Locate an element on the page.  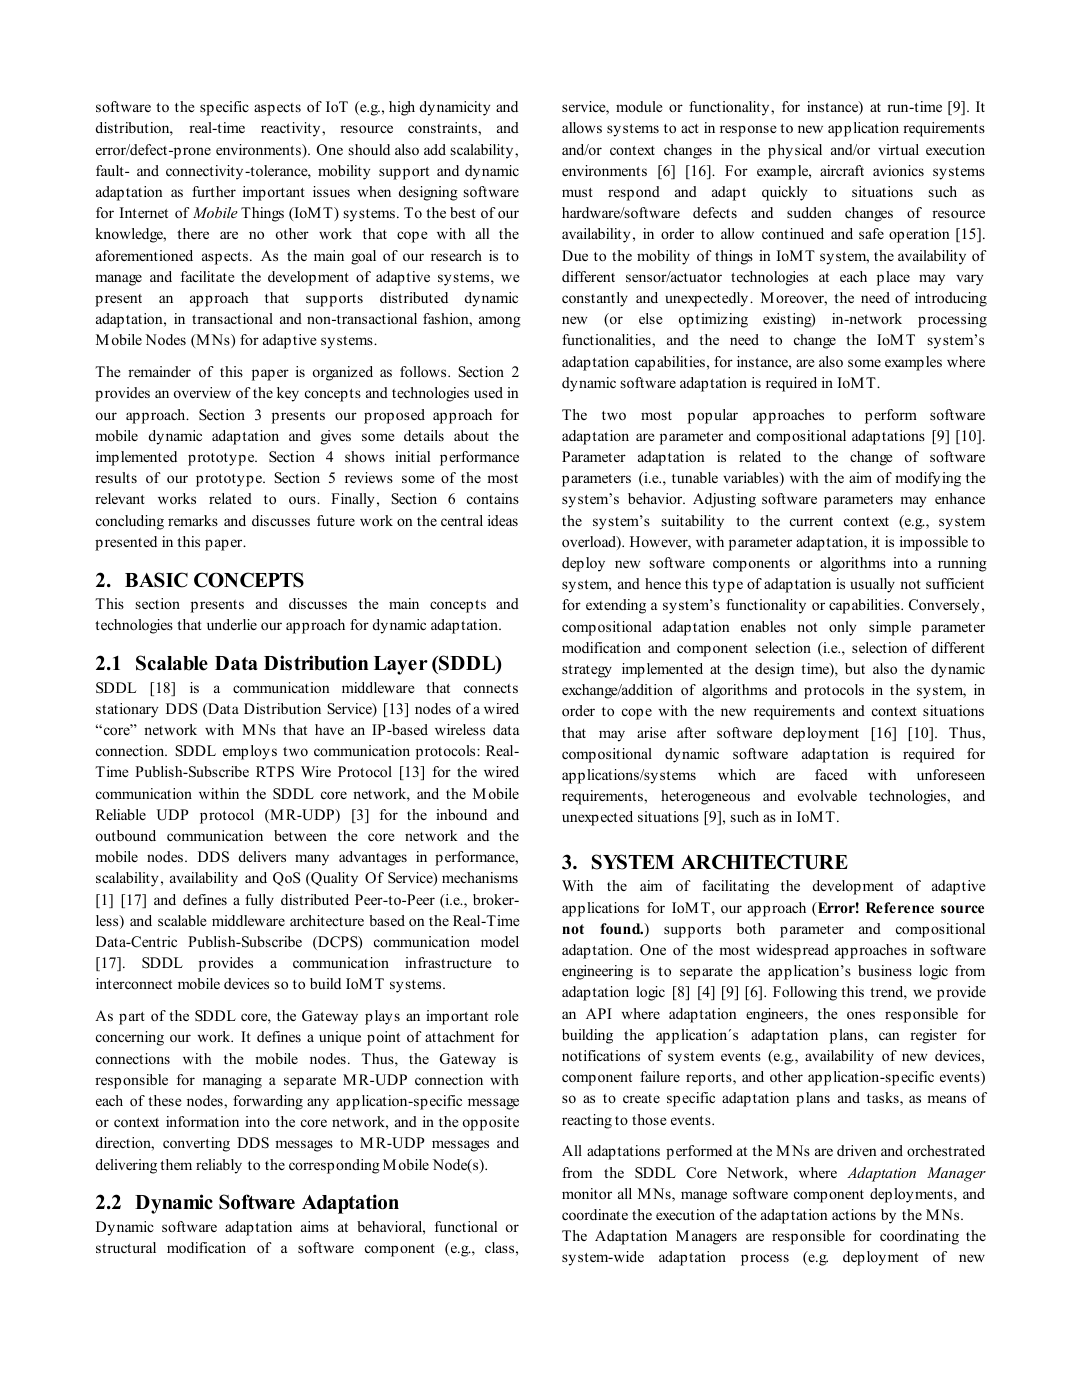
coordinate is located at coordinates (595, 1214).
